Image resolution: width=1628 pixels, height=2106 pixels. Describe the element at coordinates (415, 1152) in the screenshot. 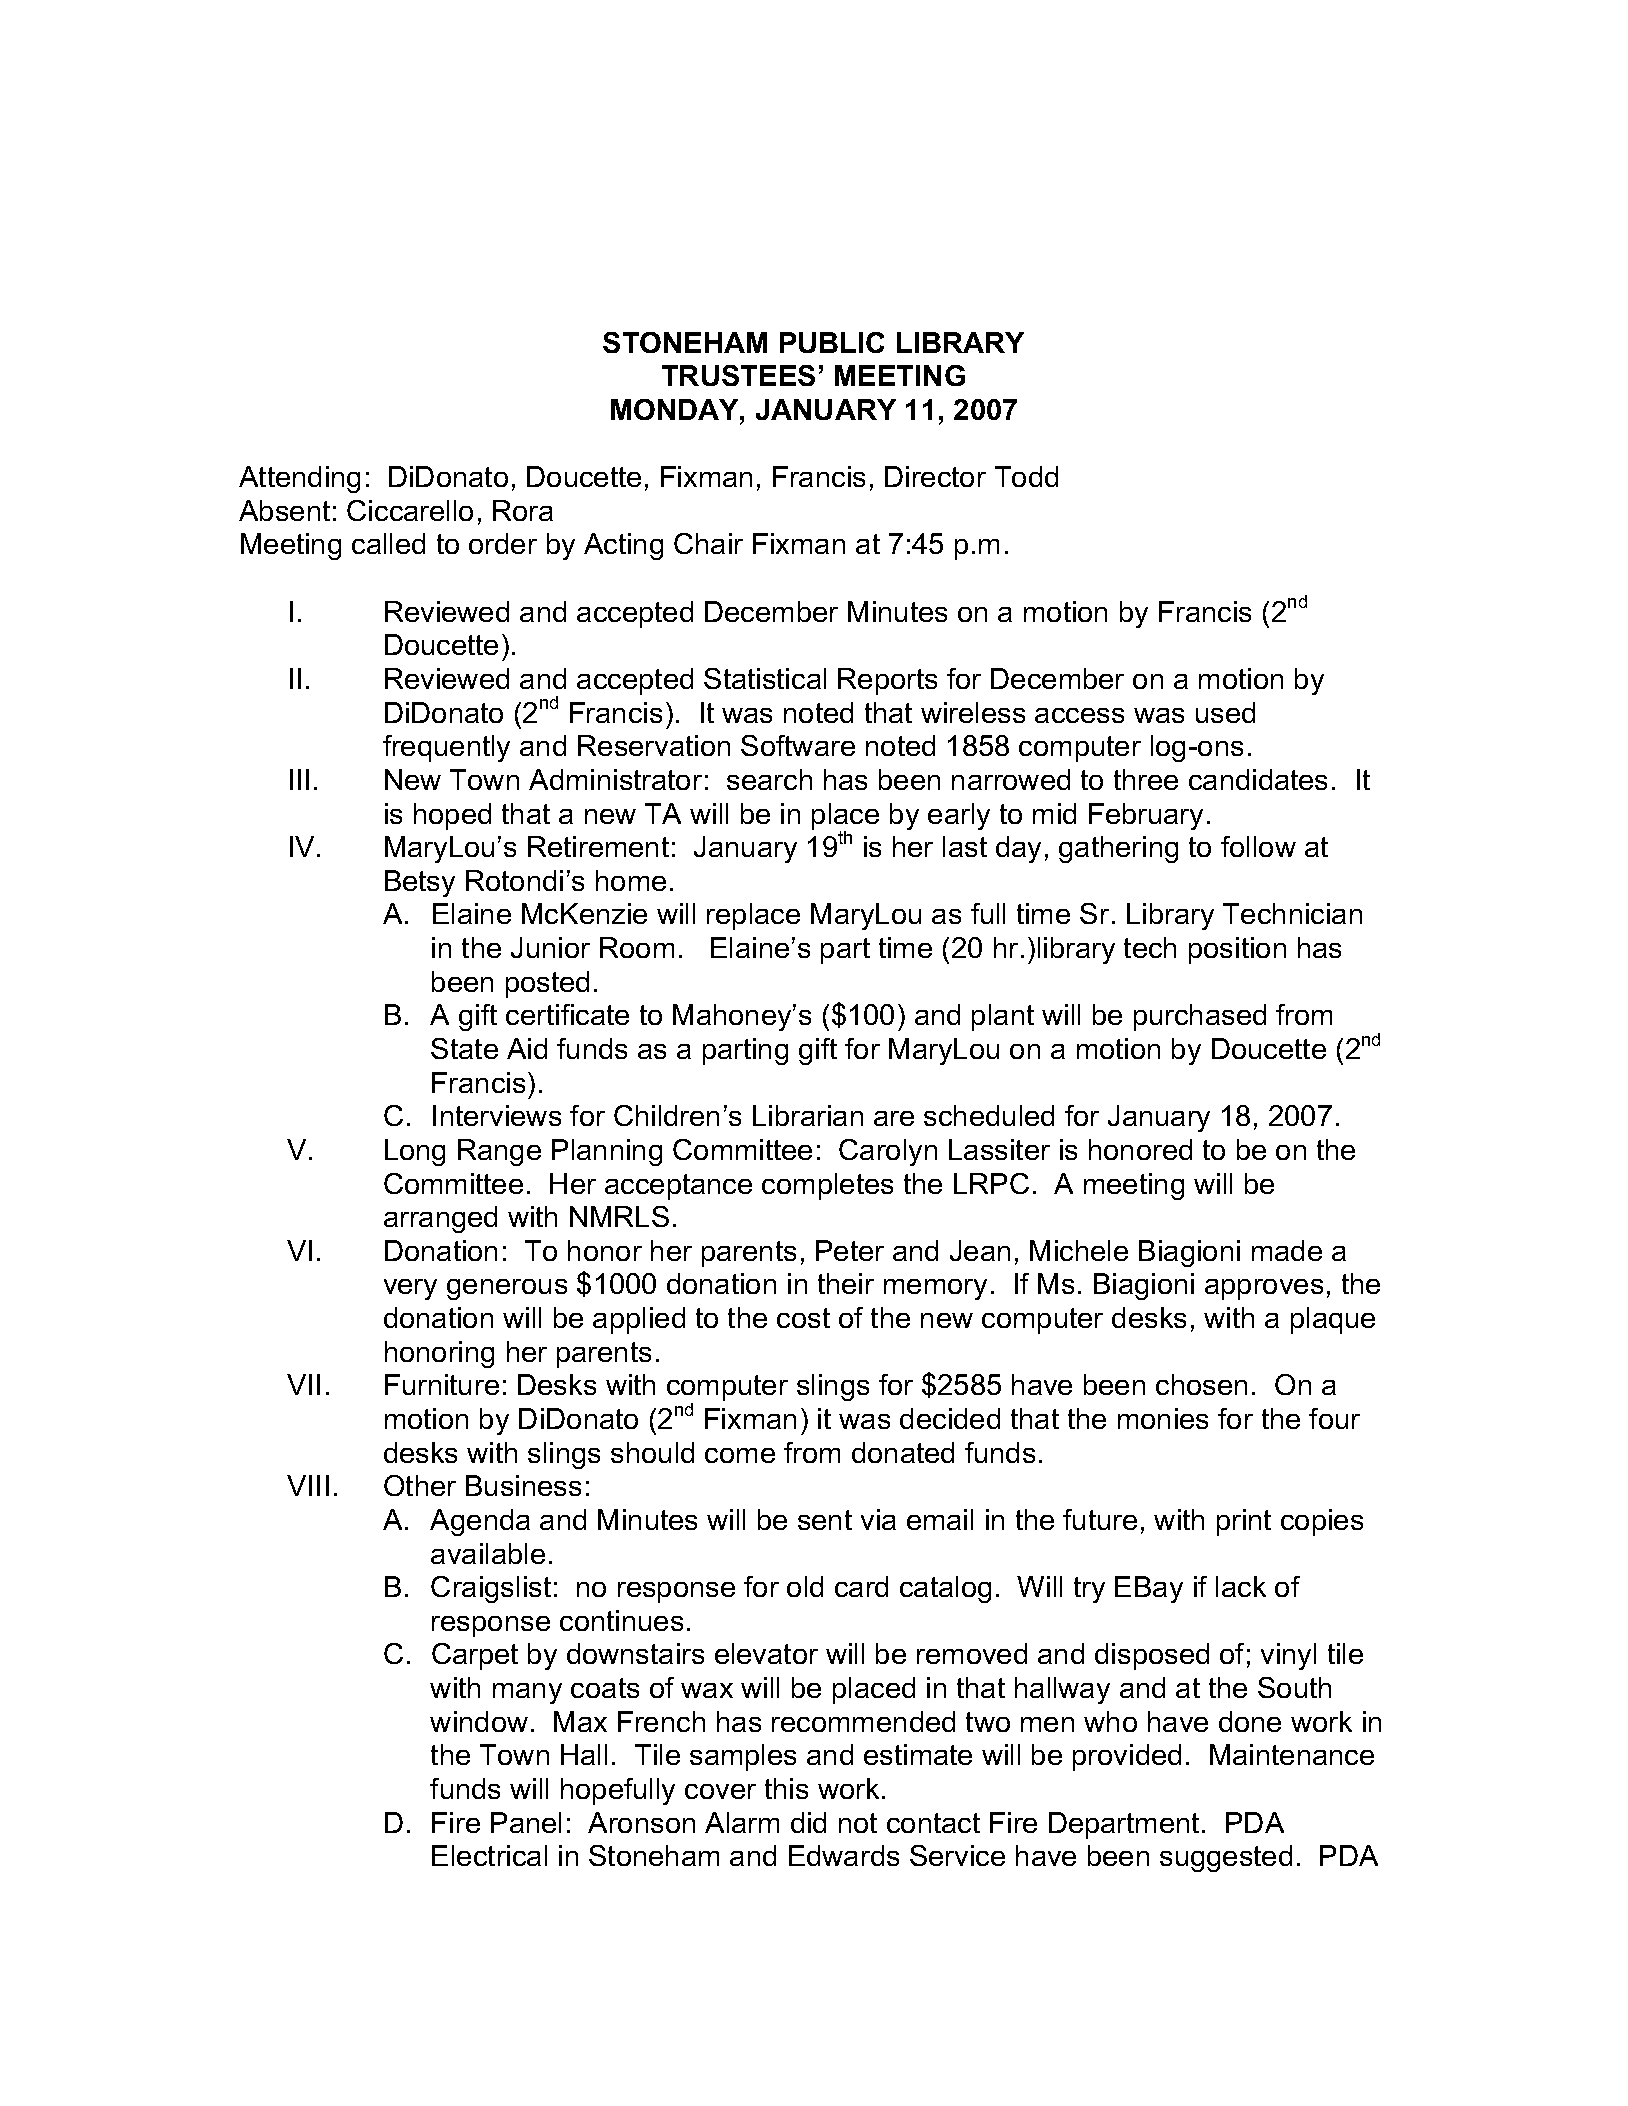

I see `Long` at that location.
